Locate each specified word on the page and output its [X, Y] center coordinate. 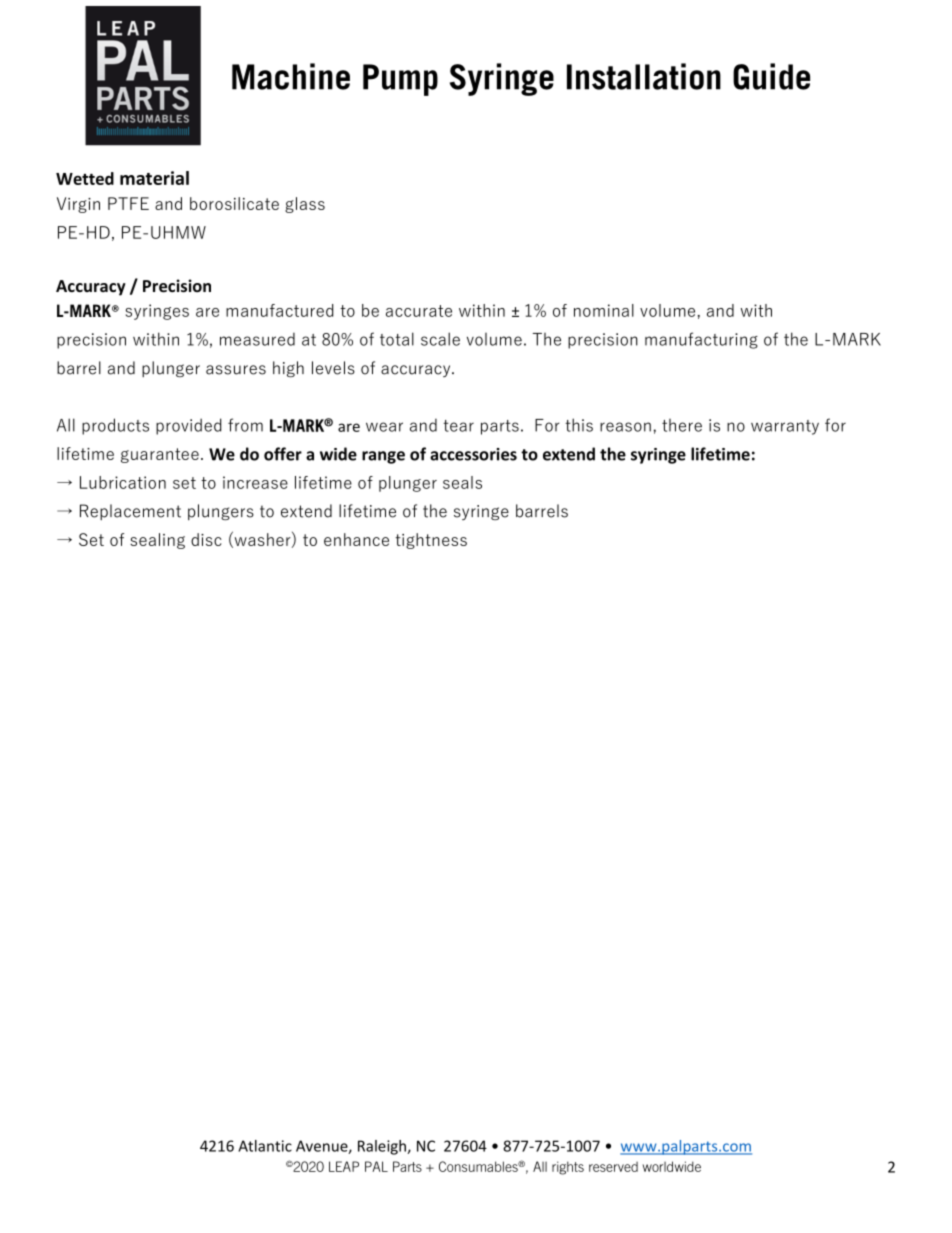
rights [568, 1168]
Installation [644, 76]
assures [236, 370]
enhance [356, 539]
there [682, 425]
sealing [157, 541]
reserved [613, 1167]
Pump [400, 80]
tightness [431, 541]
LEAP [344, 1166]
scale [440, 339]
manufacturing [701, 340]
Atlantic [265, 1146]
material [154, 178]
